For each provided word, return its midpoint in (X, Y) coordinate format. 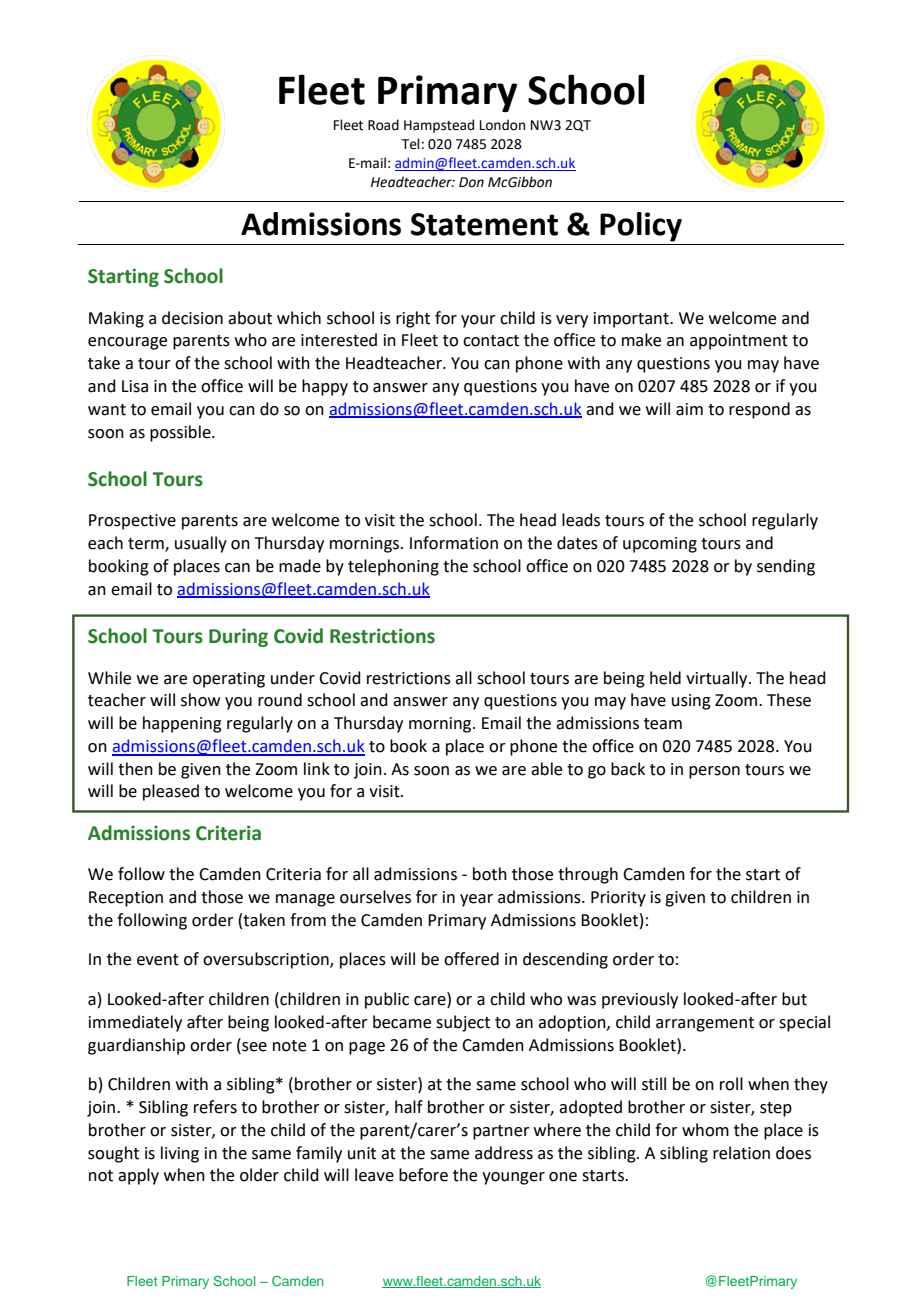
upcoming (660, 545)
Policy (641, 227)
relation (741, 1153)
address (504, 1153)
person (714, 772)
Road (383, 125)
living (180, 1154)
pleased (171, 792)
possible (181, 433)
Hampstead (439, 126)
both (490, 874)
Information (454, 543)
